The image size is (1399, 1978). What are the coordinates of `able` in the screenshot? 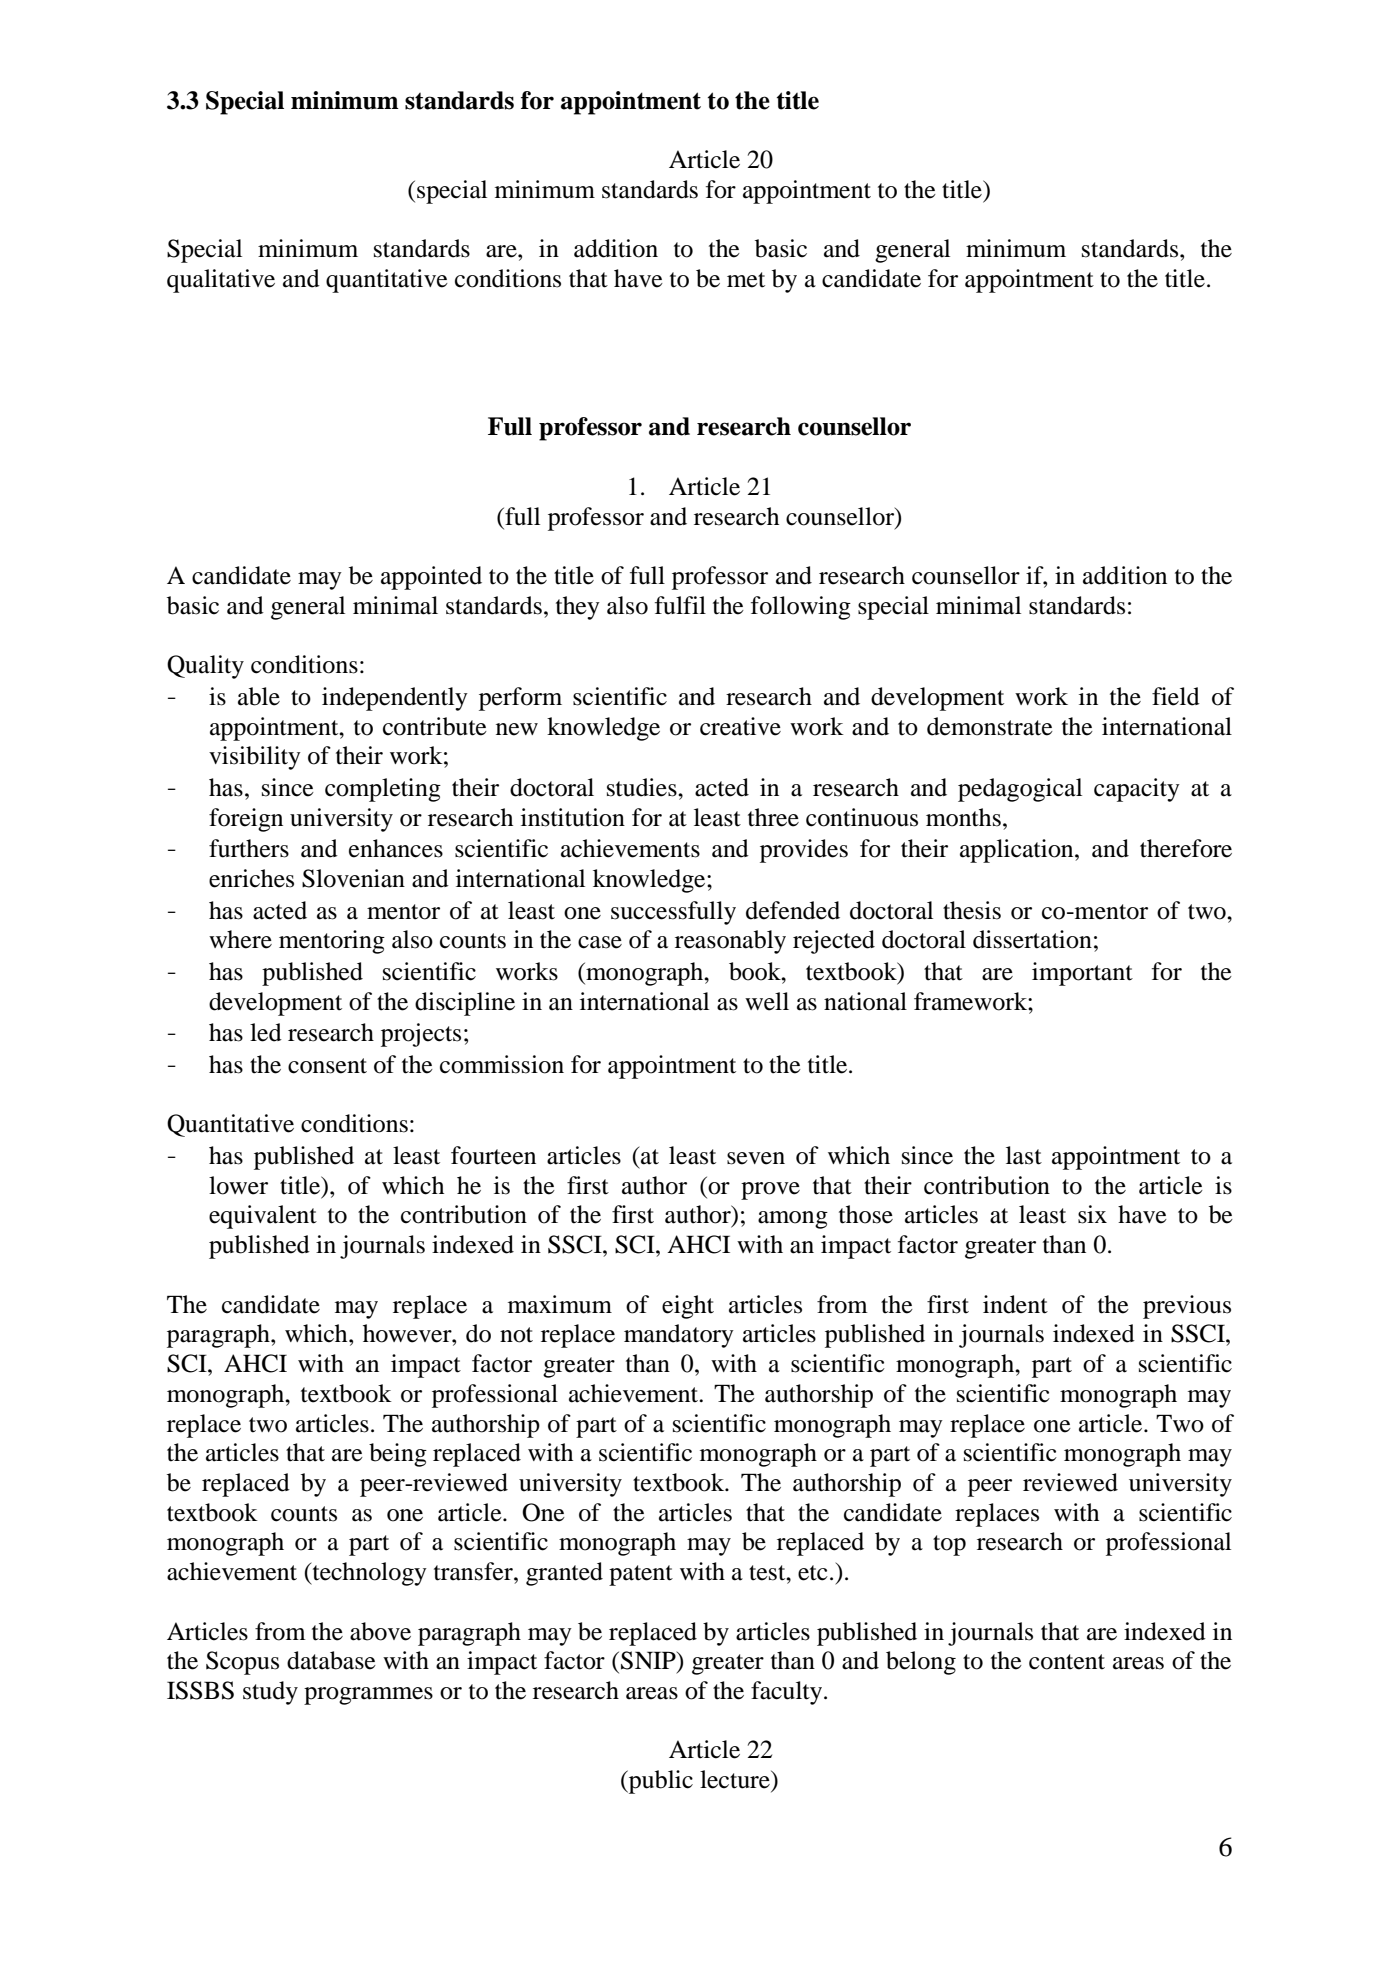 It's located at (259, 696).
